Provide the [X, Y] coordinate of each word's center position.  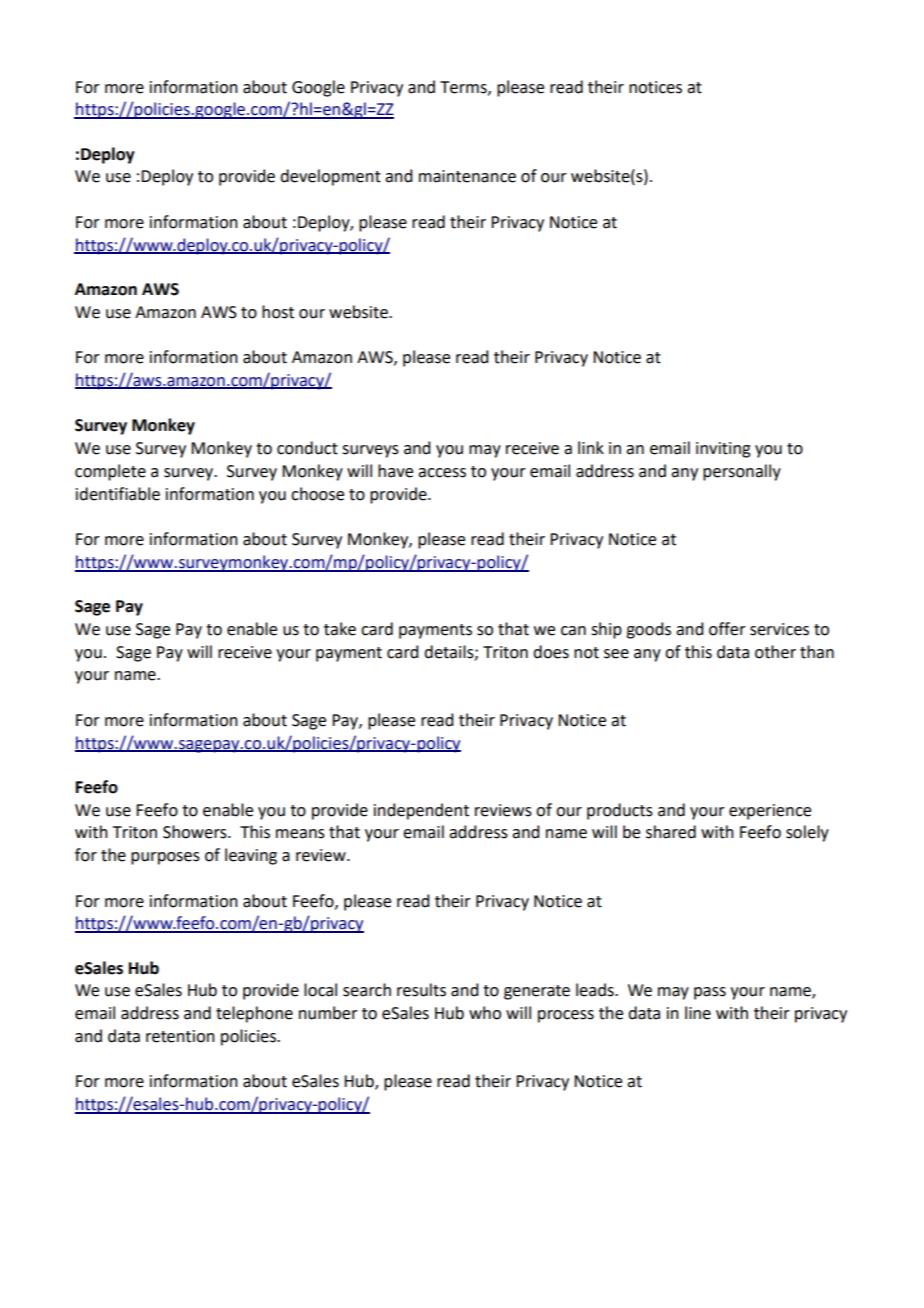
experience [770, 812]
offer [727, 629]
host [278, 312]
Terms [464, 88]
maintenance [467, 176]
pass [710, 993]
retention [180, 1036]
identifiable [118, 494]
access [442, 473]
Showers [196, 832]
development [330, 177]
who [485, 1013]
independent [421, 811]
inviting [723, 450]
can [573, 631]
